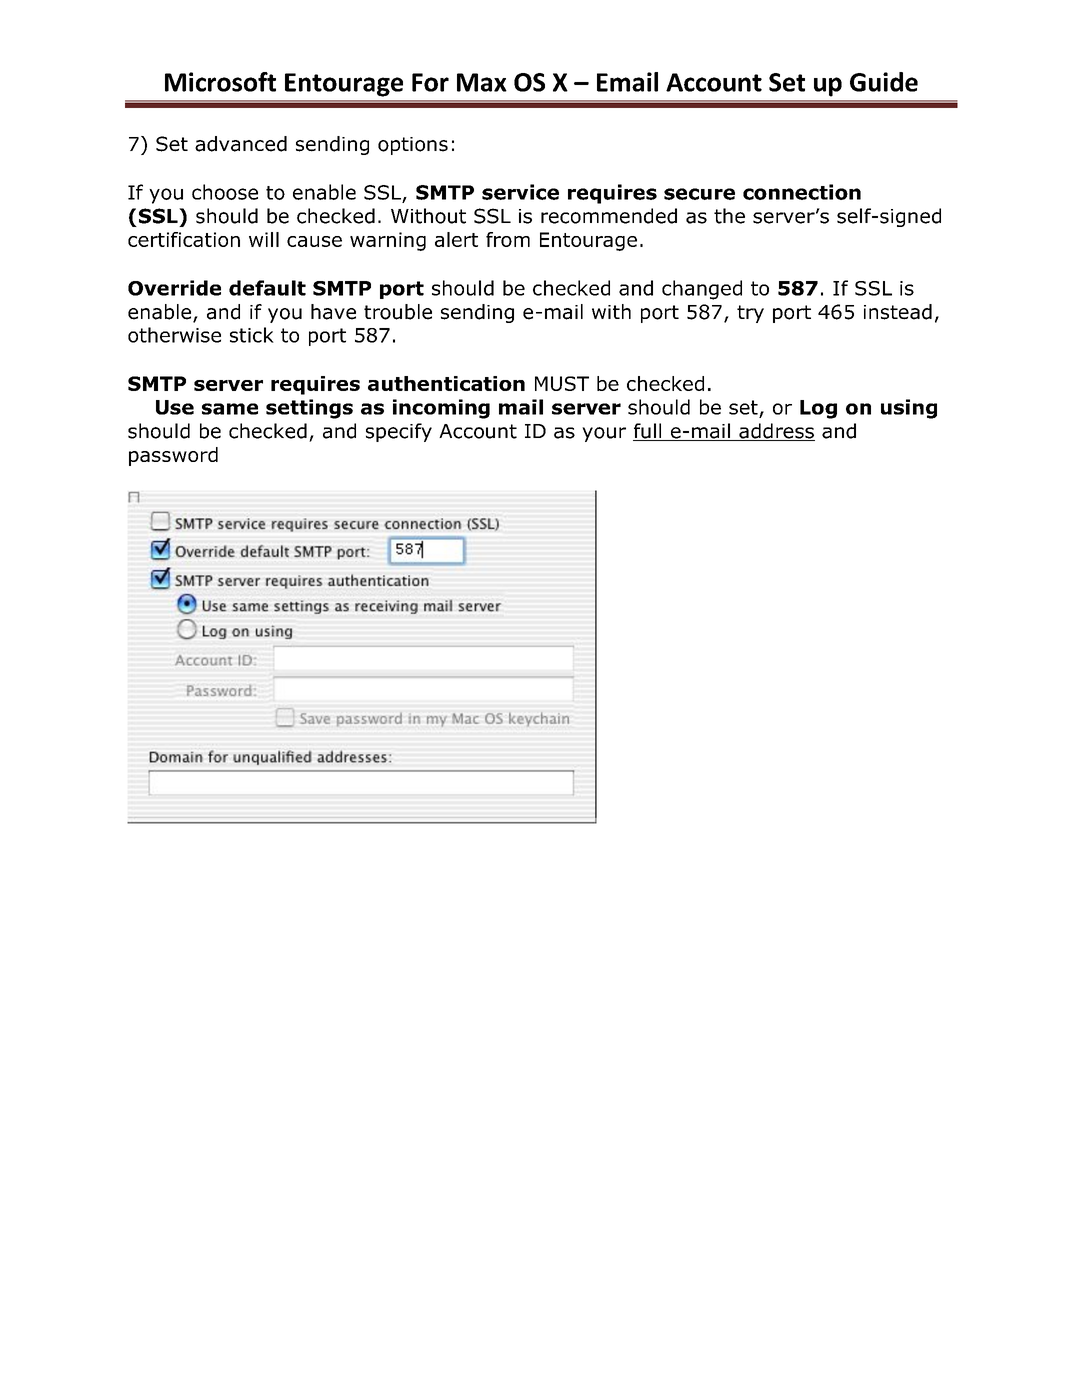 This screenshot has height=1400, width=1082. What do you see at coordinates (750, 314) in the screenshot?
I see `try` at bounding box center [750, 314].
